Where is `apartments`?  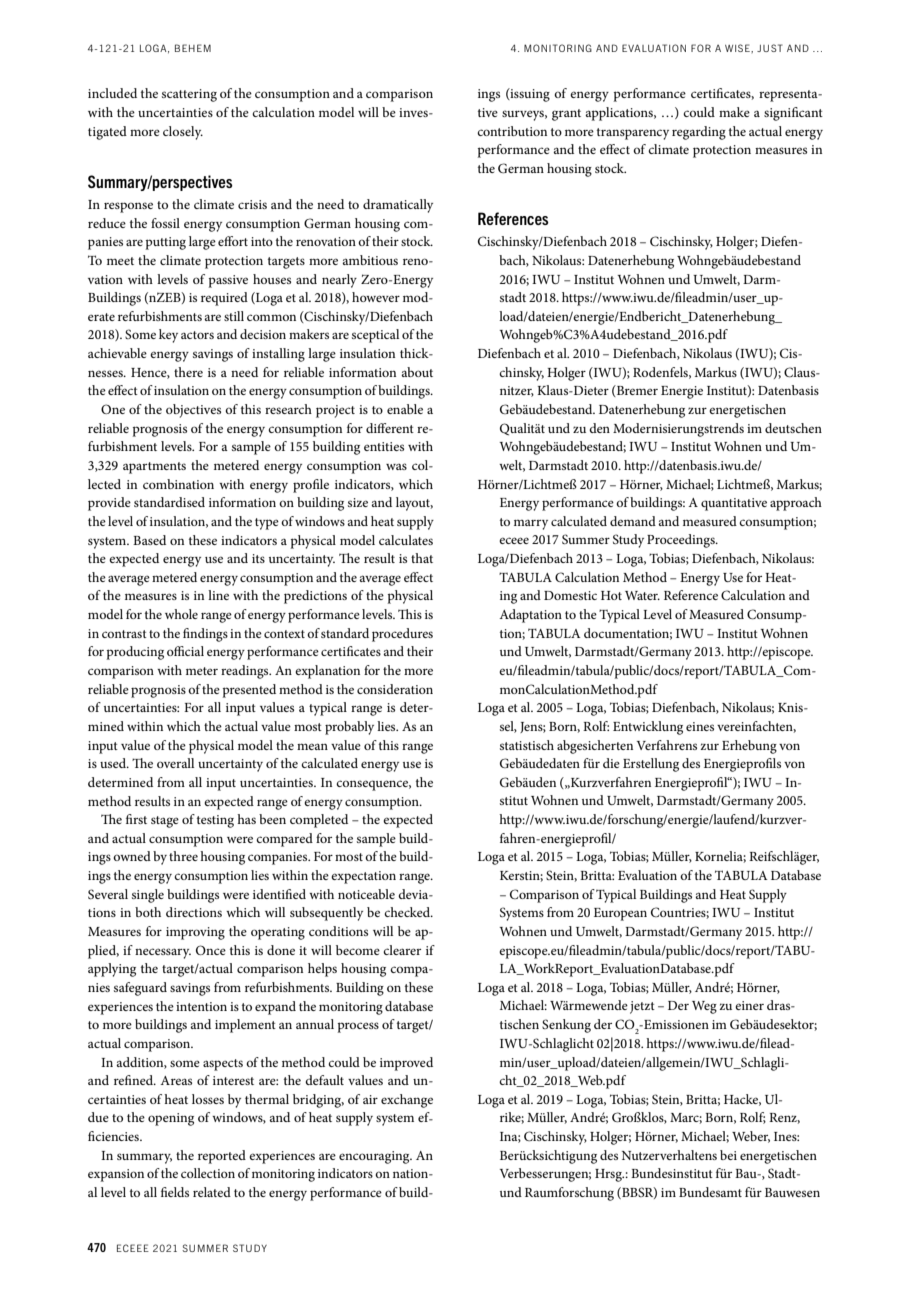
apartments is located at coordinates (154, 468).
